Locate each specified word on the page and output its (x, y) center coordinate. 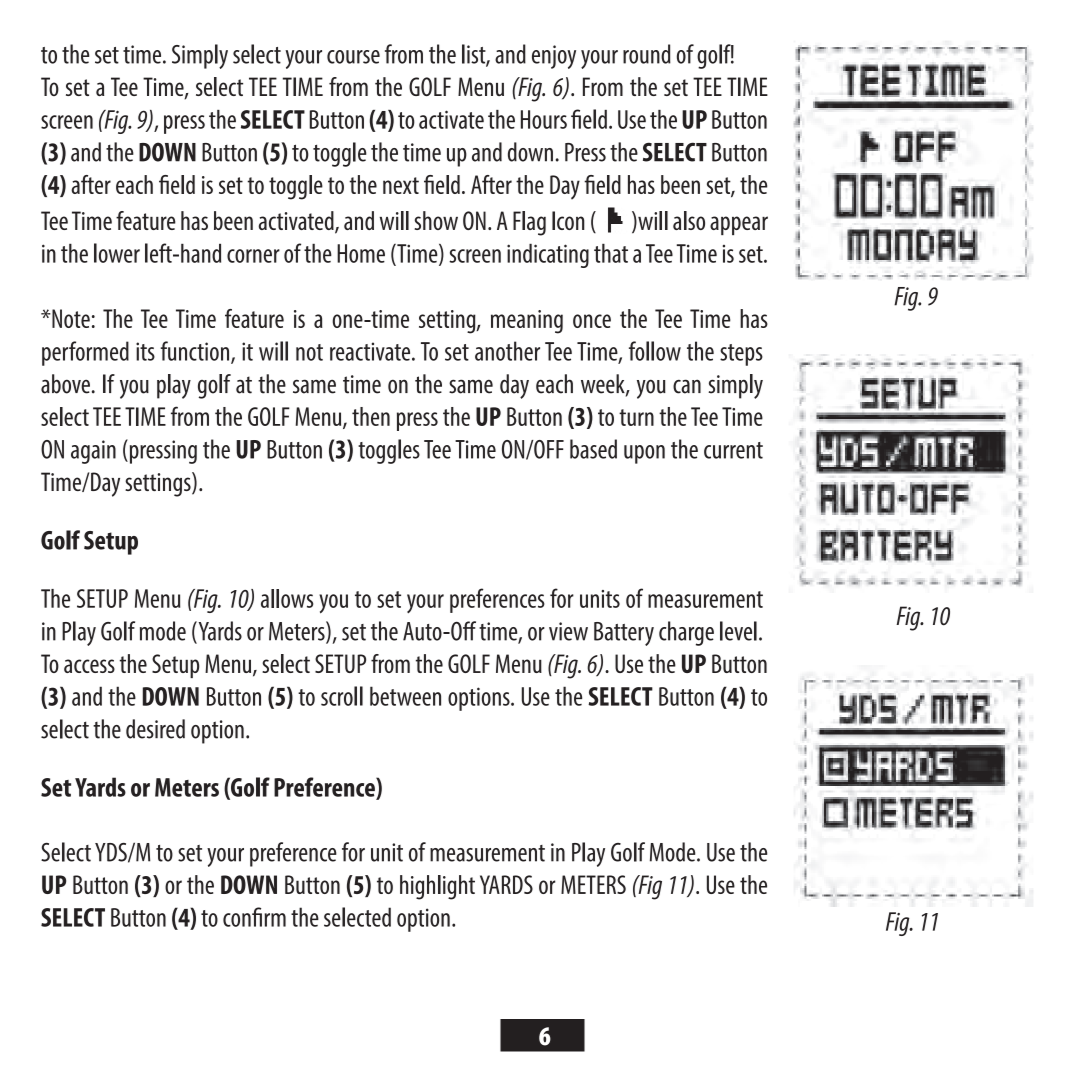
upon (644, 454)
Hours (544, 119)
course (353, 57)
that (611, 253)
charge (686, 633)
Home (361, 253)
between (405, 696)
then (371, 416)
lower (117, 253)
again (93, 452)
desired (155, 729)
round (647, 54)
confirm (254, 917)
